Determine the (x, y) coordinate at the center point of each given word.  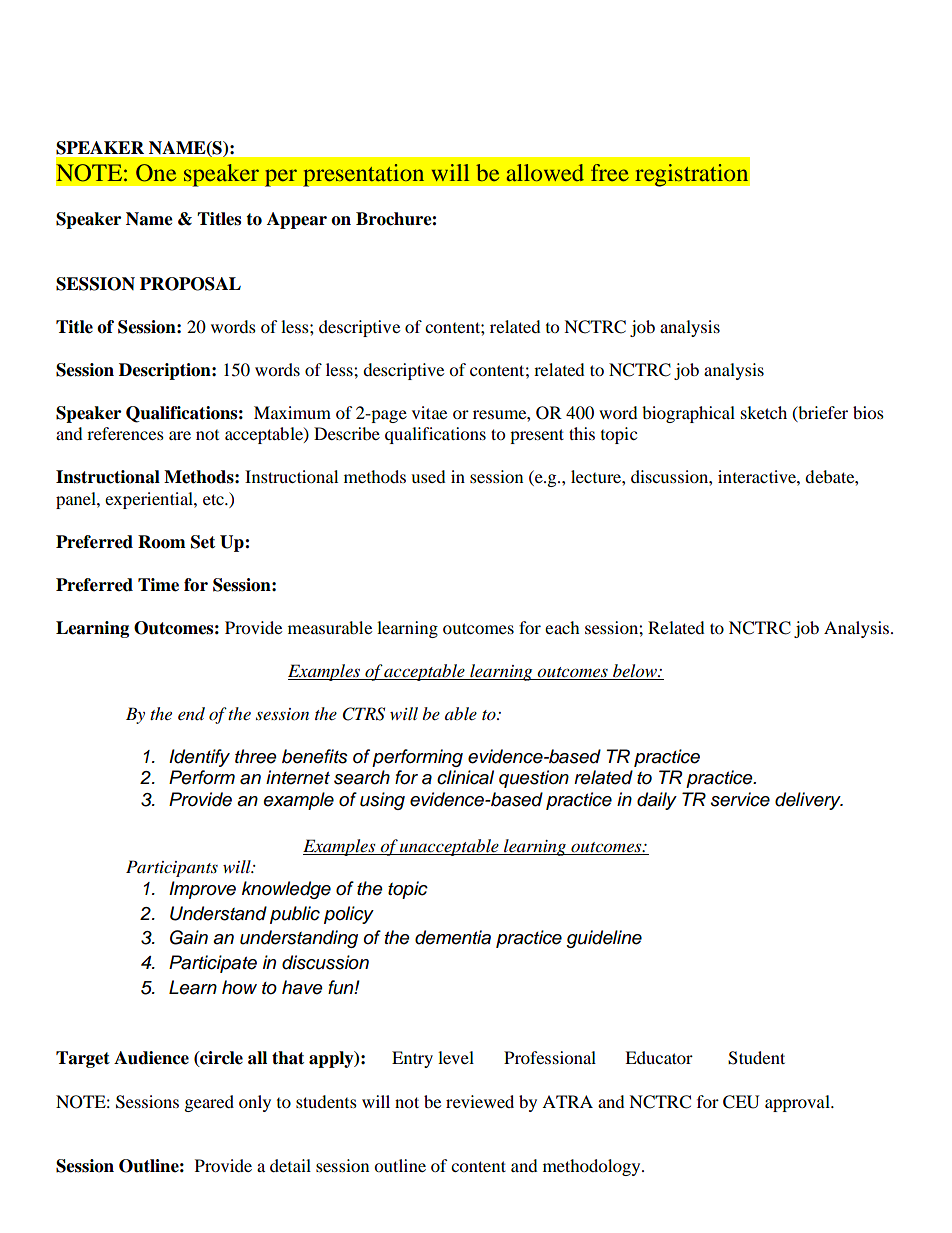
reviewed (480, 1101)
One (156, 173)
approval (798, 1103)
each (562, 627)
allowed (545, 172)
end (191, 714)
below (636, 671)
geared (209, 1103)
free (610, 172)
